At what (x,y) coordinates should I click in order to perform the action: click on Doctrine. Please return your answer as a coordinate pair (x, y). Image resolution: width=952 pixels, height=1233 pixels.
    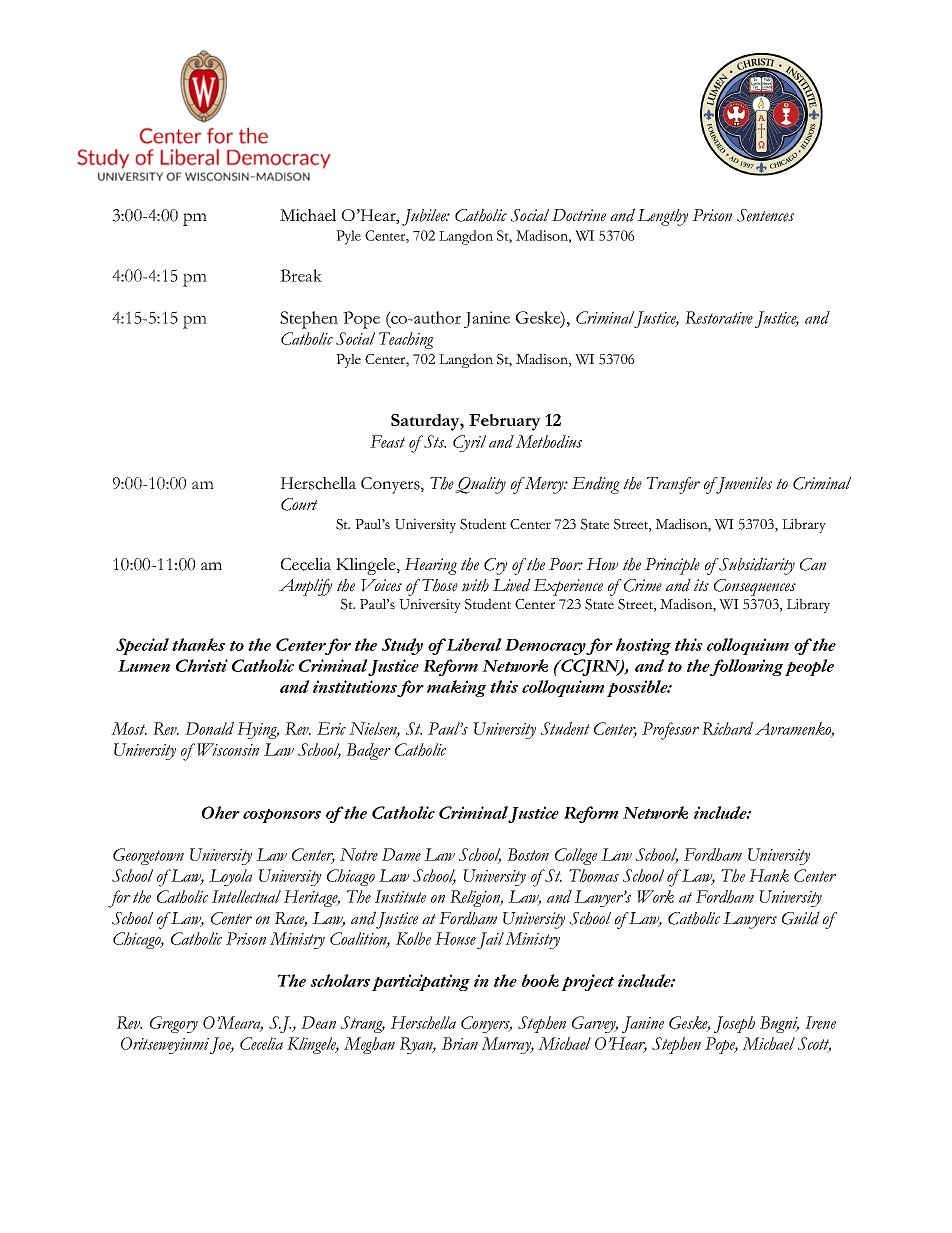
    Looking at the image, I should click on (579, 215).
